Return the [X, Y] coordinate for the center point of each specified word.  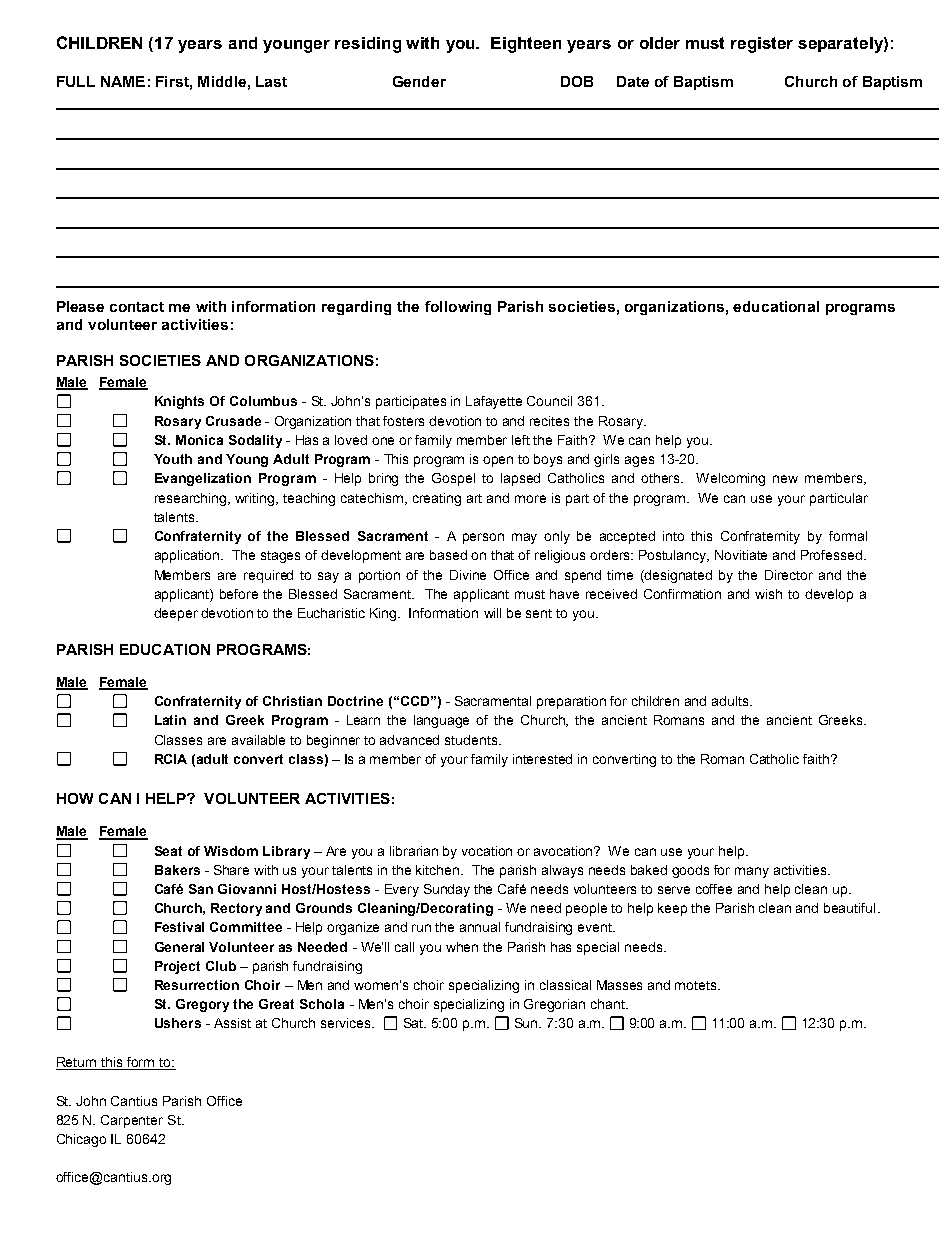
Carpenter [132, 1121]
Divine [468, 575]
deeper [176, 614]
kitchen [439, 870]
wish [768, 594]
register [762, 45]
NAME [123, 81]
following [458, 308]
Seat [168, 851]
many [752, 872]
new [785, 479]
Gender [419, 81]
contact [137, 307]
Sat [415, 1023]
